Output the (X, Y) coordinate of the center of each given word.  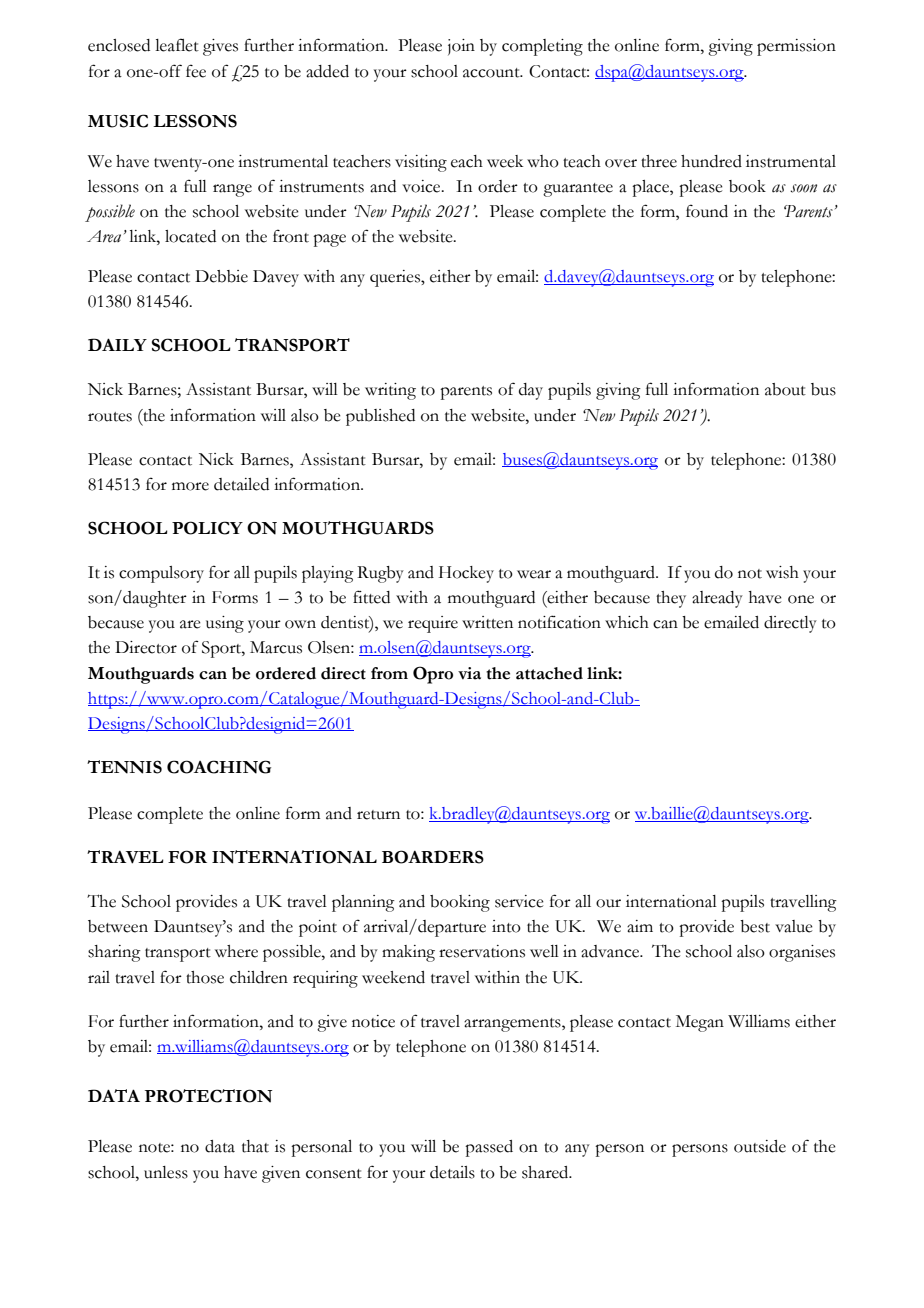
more (190, 486)
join (461, 47)
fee (196, 71)
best (755, 926)
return (378, 815)
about (785, 389)
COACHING (219, 767)
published (380, 417)
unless (166, 1172)
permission (796, 47)
